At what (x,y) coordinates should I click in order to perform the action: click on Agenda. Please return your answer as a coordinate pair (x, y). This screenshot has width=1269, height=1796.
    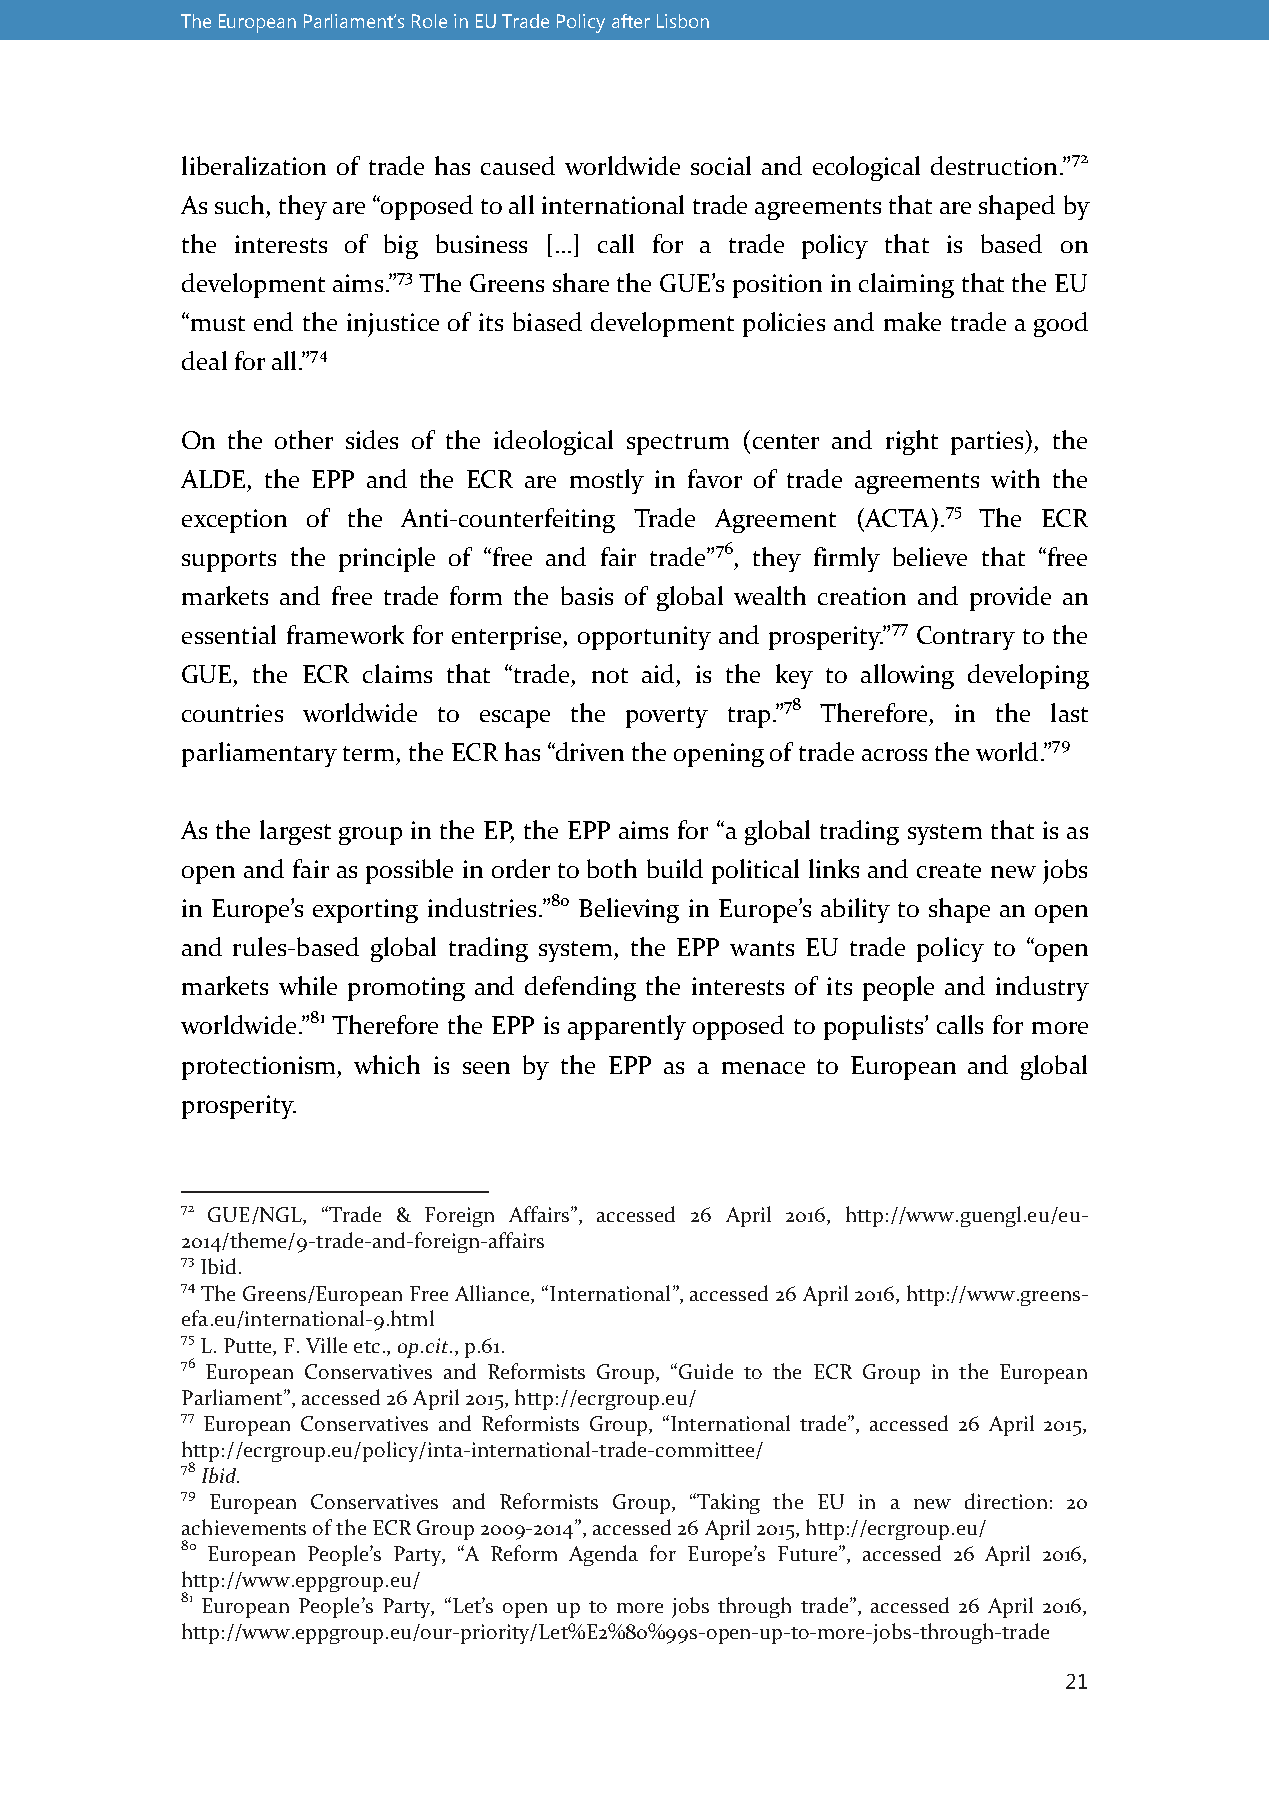
    Looking at the image, I should click on (603, 1555).
